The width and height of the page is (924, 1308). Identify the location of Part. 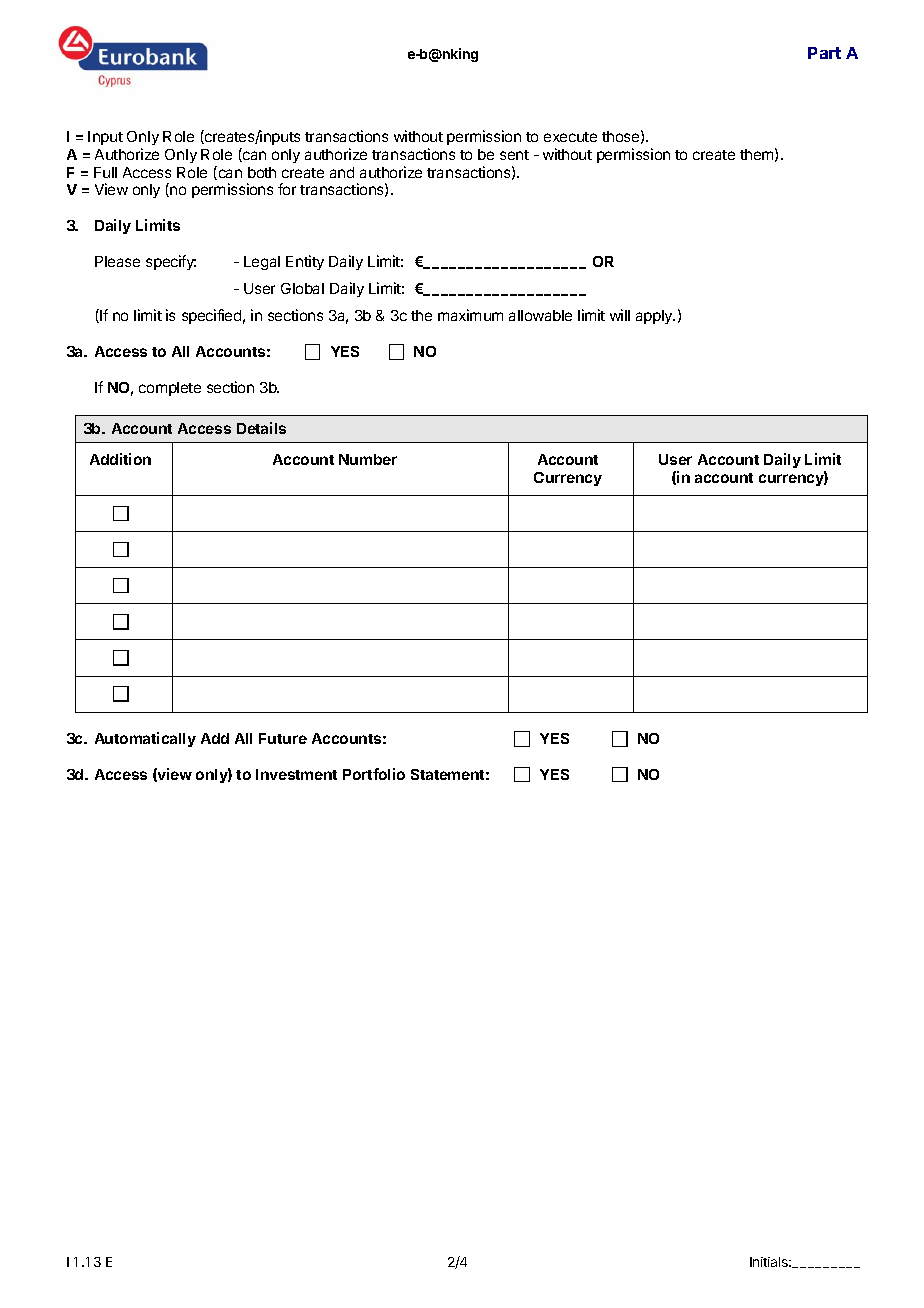
(824, 53).
